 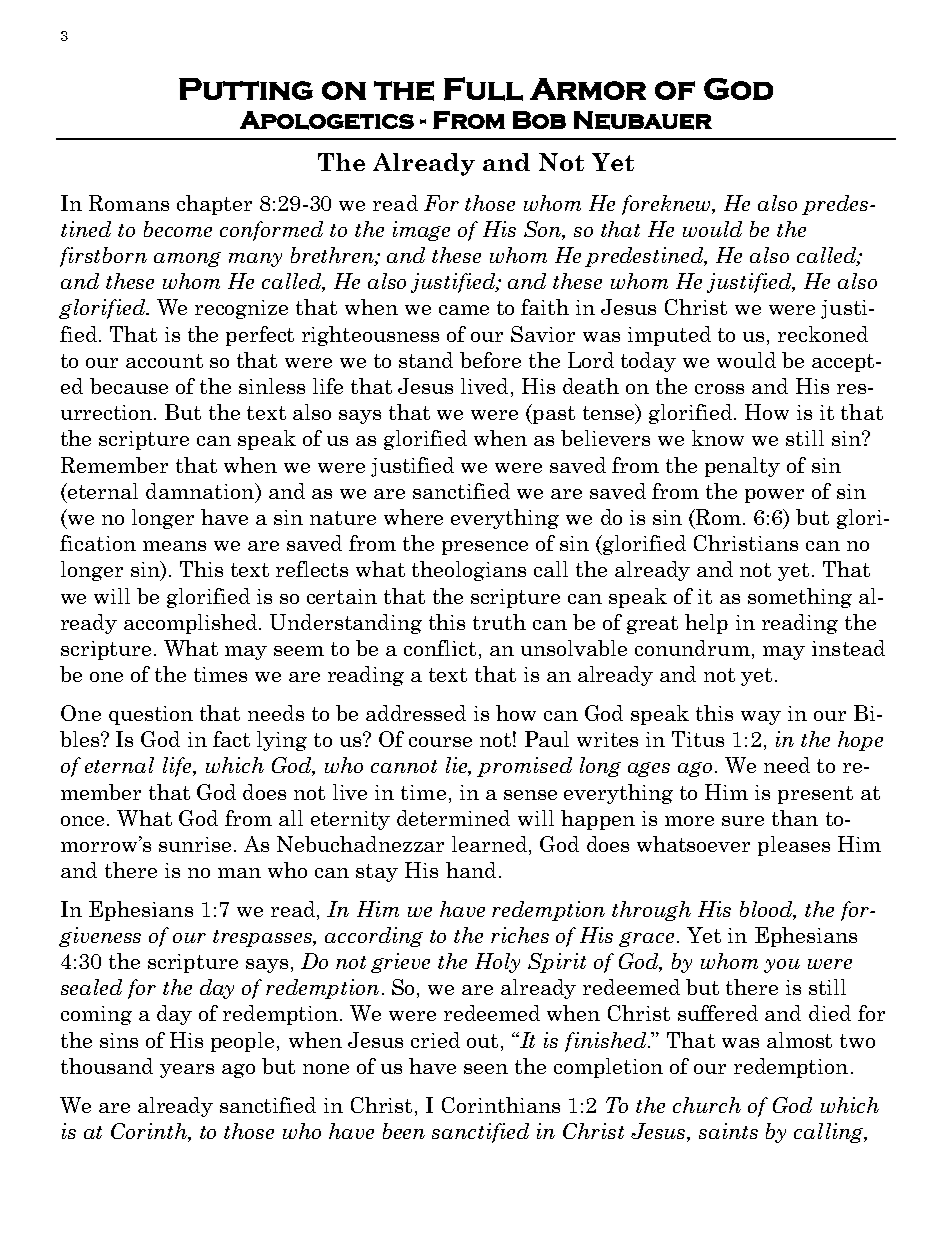 I want to click on Full, so click(x=483, y=89).
